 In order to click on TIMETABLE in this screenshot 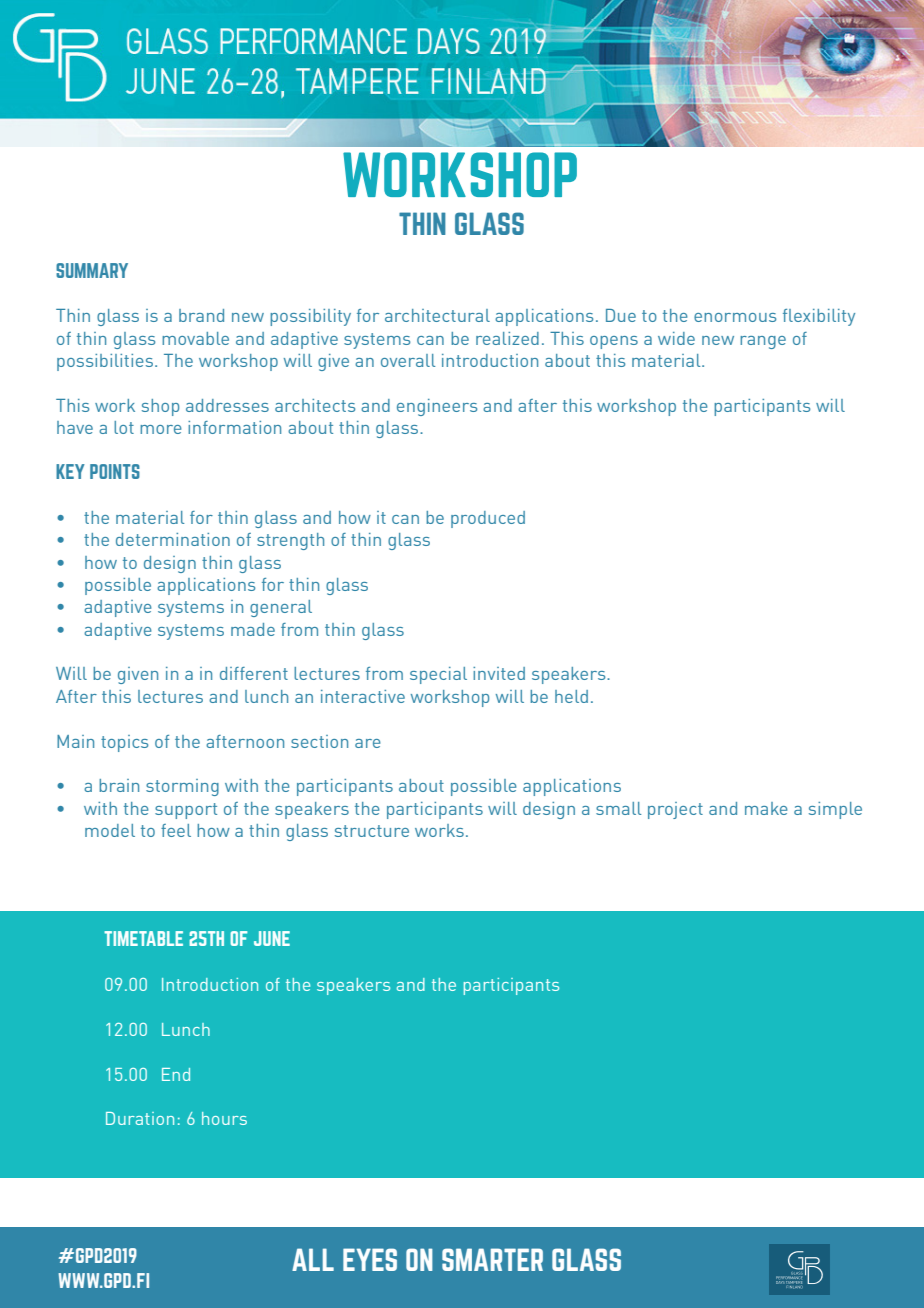, I will do `click(143, 938)`.
